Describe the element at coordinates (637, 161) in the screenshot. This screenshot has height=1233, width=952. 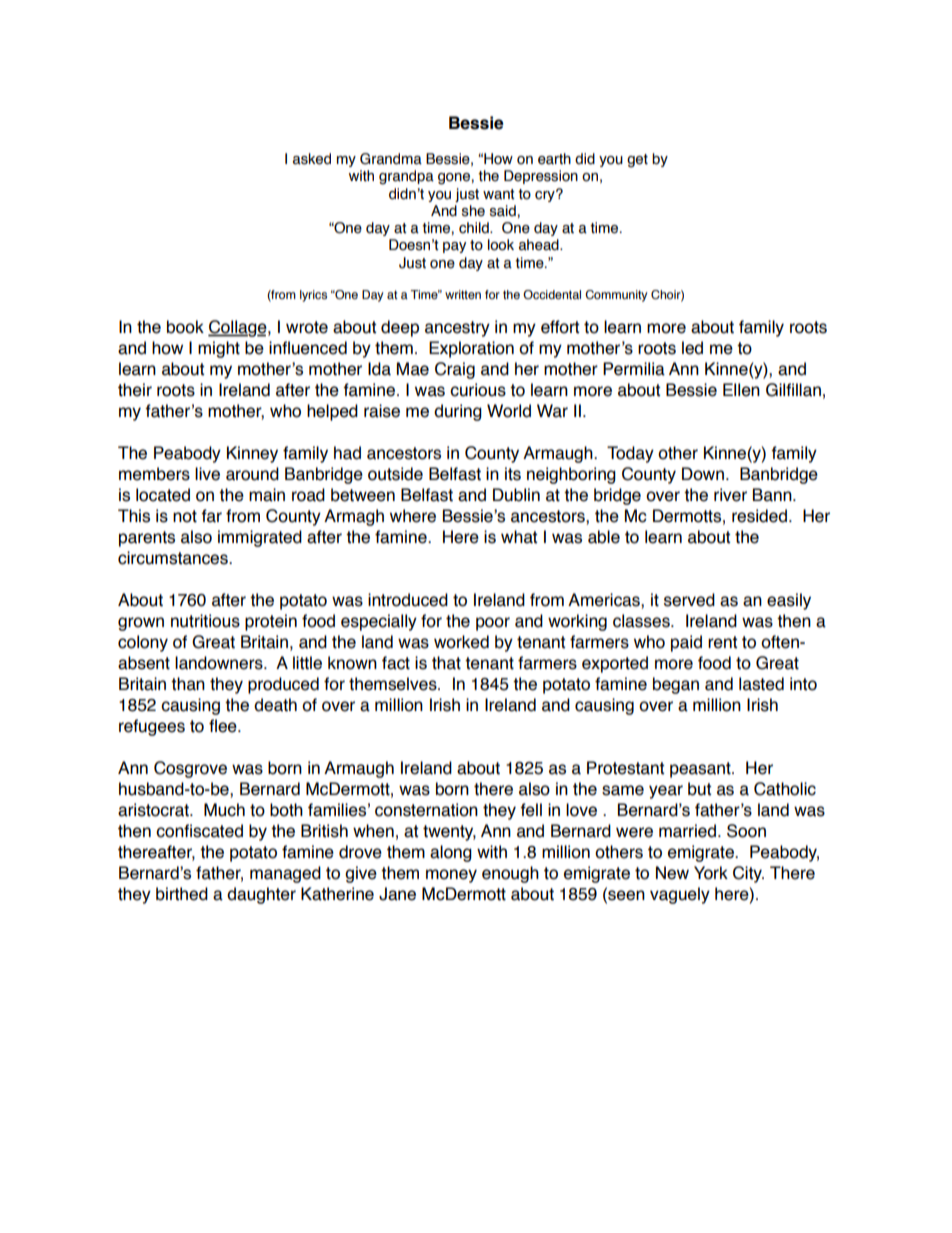
I see `get` at that location.
